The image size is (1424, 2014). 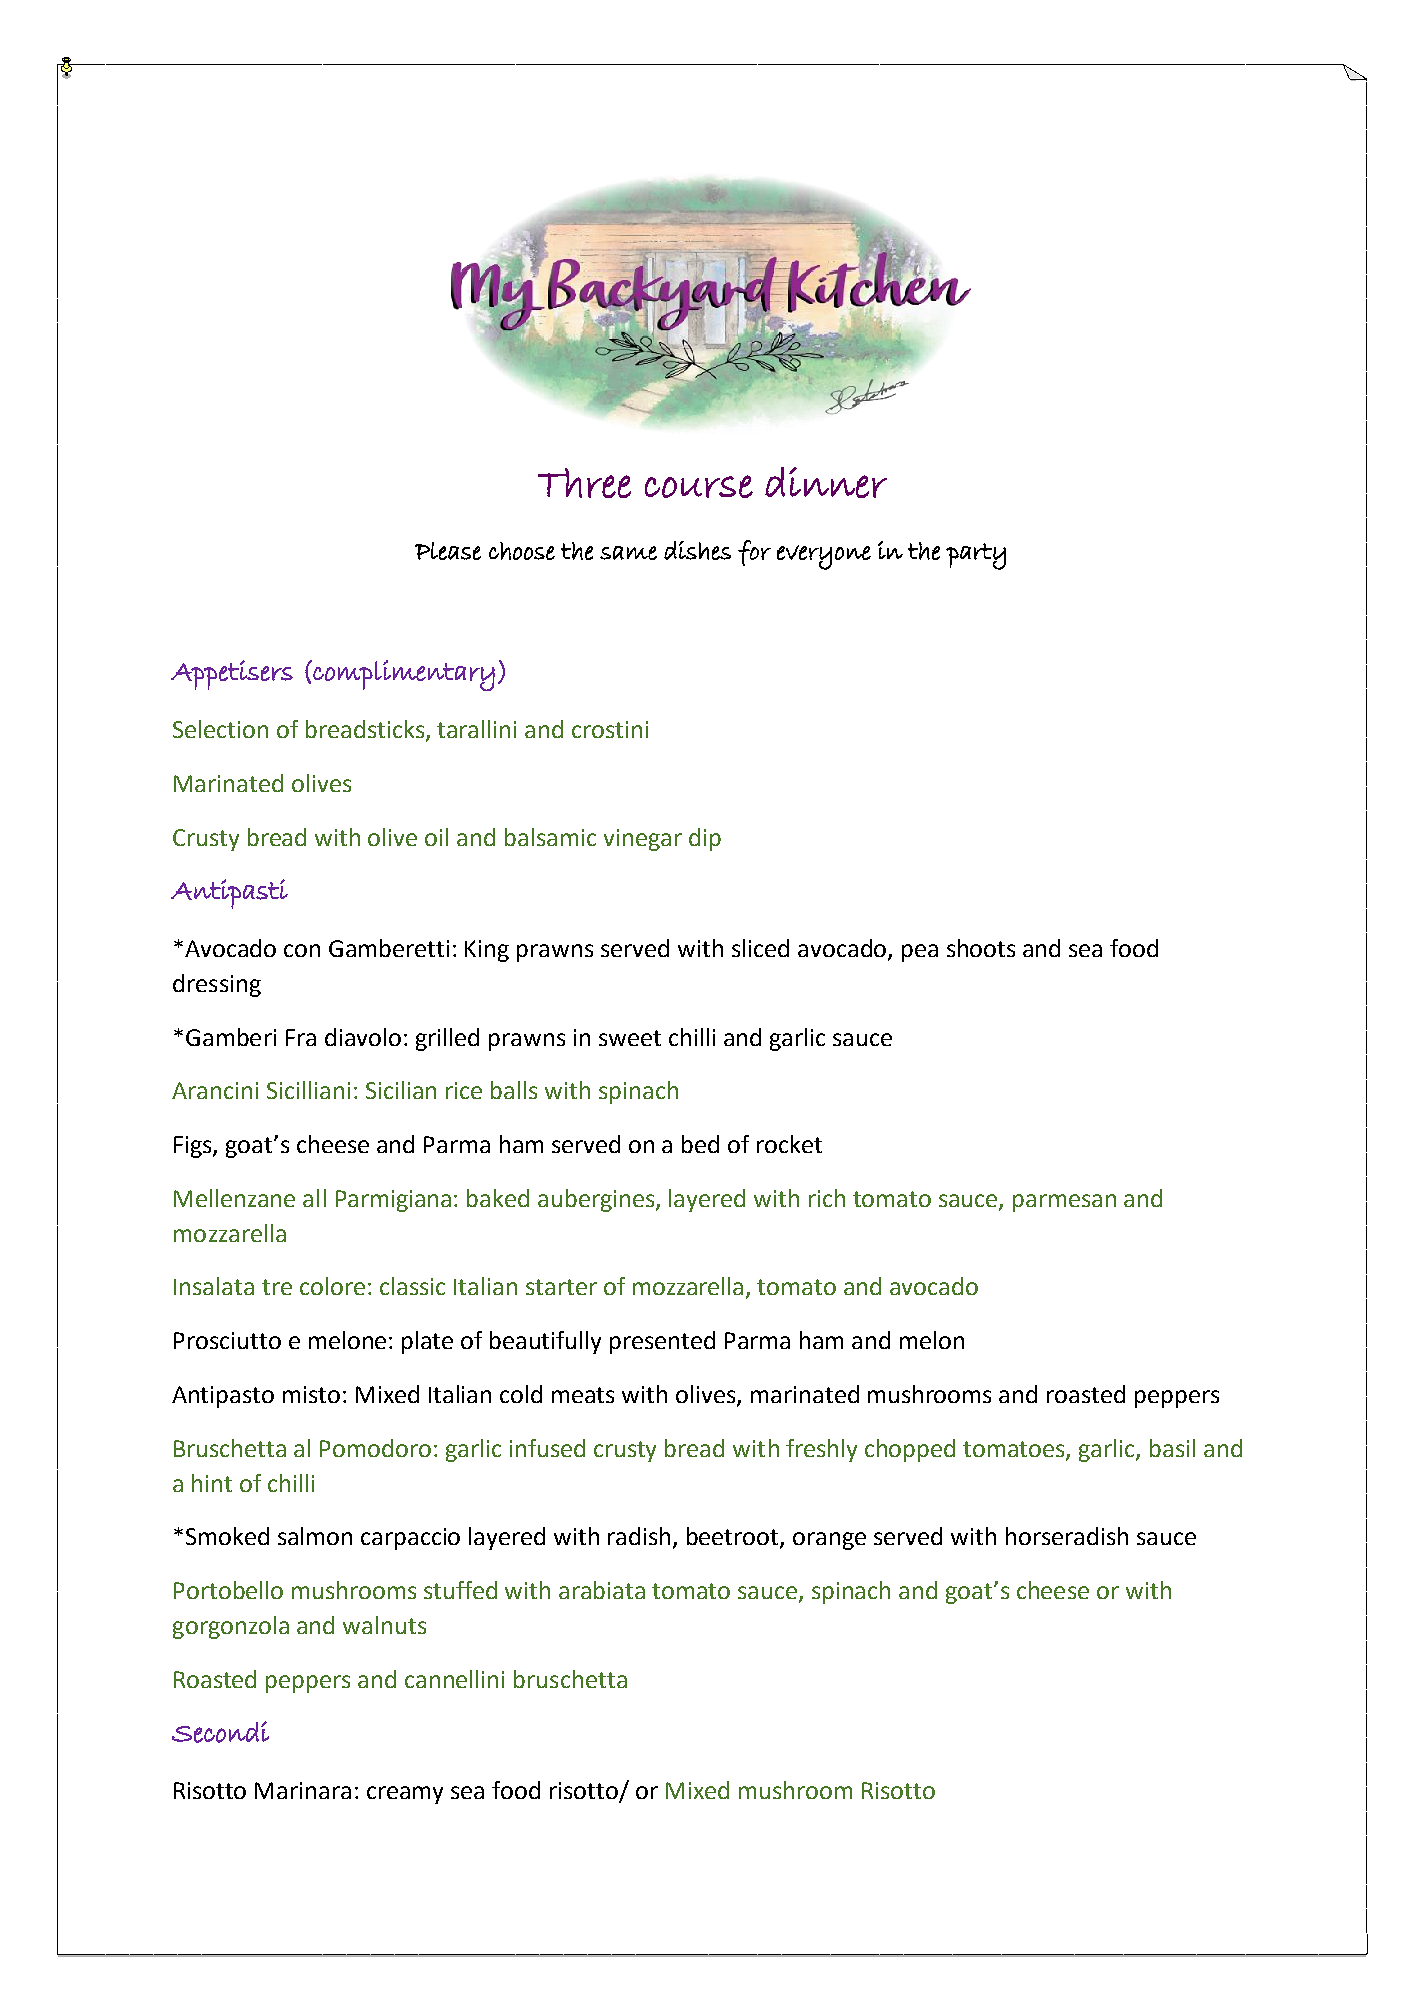 What do you see at coordinates (662, 1342) in the document?
I see `presented` at bounding box center [662, 1342].
